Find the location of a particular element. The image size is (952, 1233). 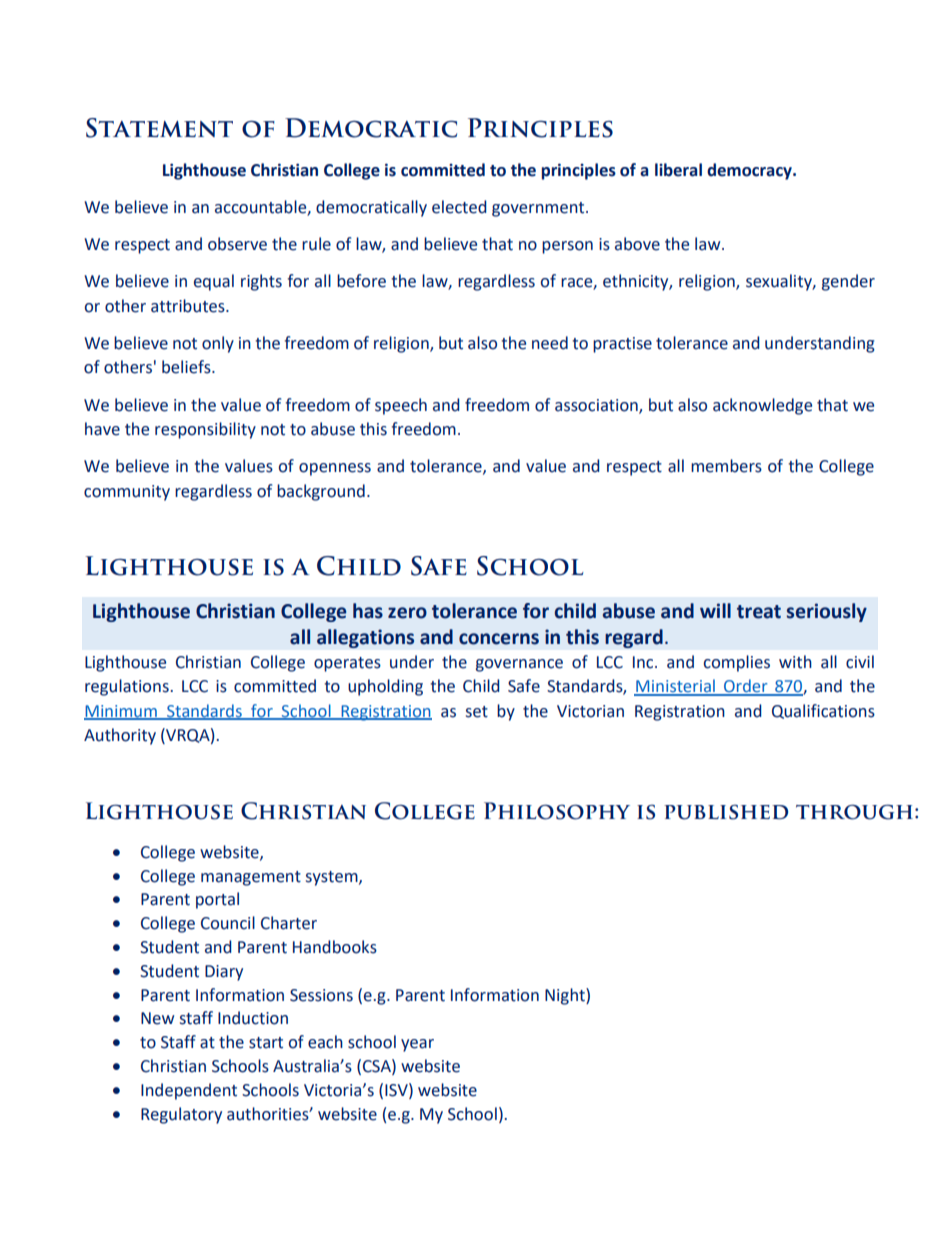

democracy is located at coordinates (750, 171).
